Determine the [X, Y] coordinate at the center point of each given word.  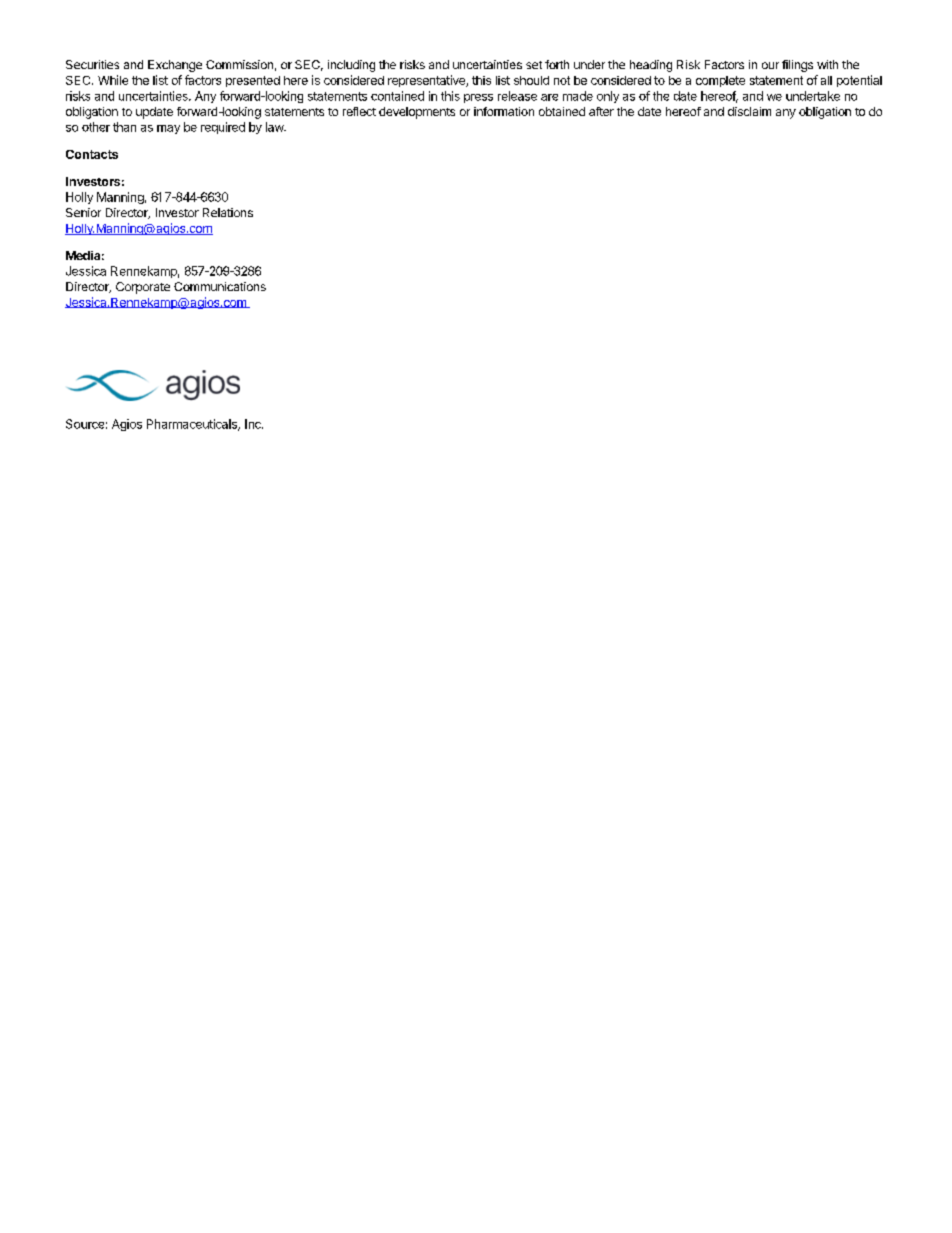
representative [427, 81]
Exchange [175, 66]
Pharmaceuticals [193, 425]
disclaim [749, 111]
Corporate [143, 288]
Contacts [92, 154]
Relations [228, 212]
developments [417, 113]
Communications [220, 286]
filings [797, 66]
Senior [83, 212]
